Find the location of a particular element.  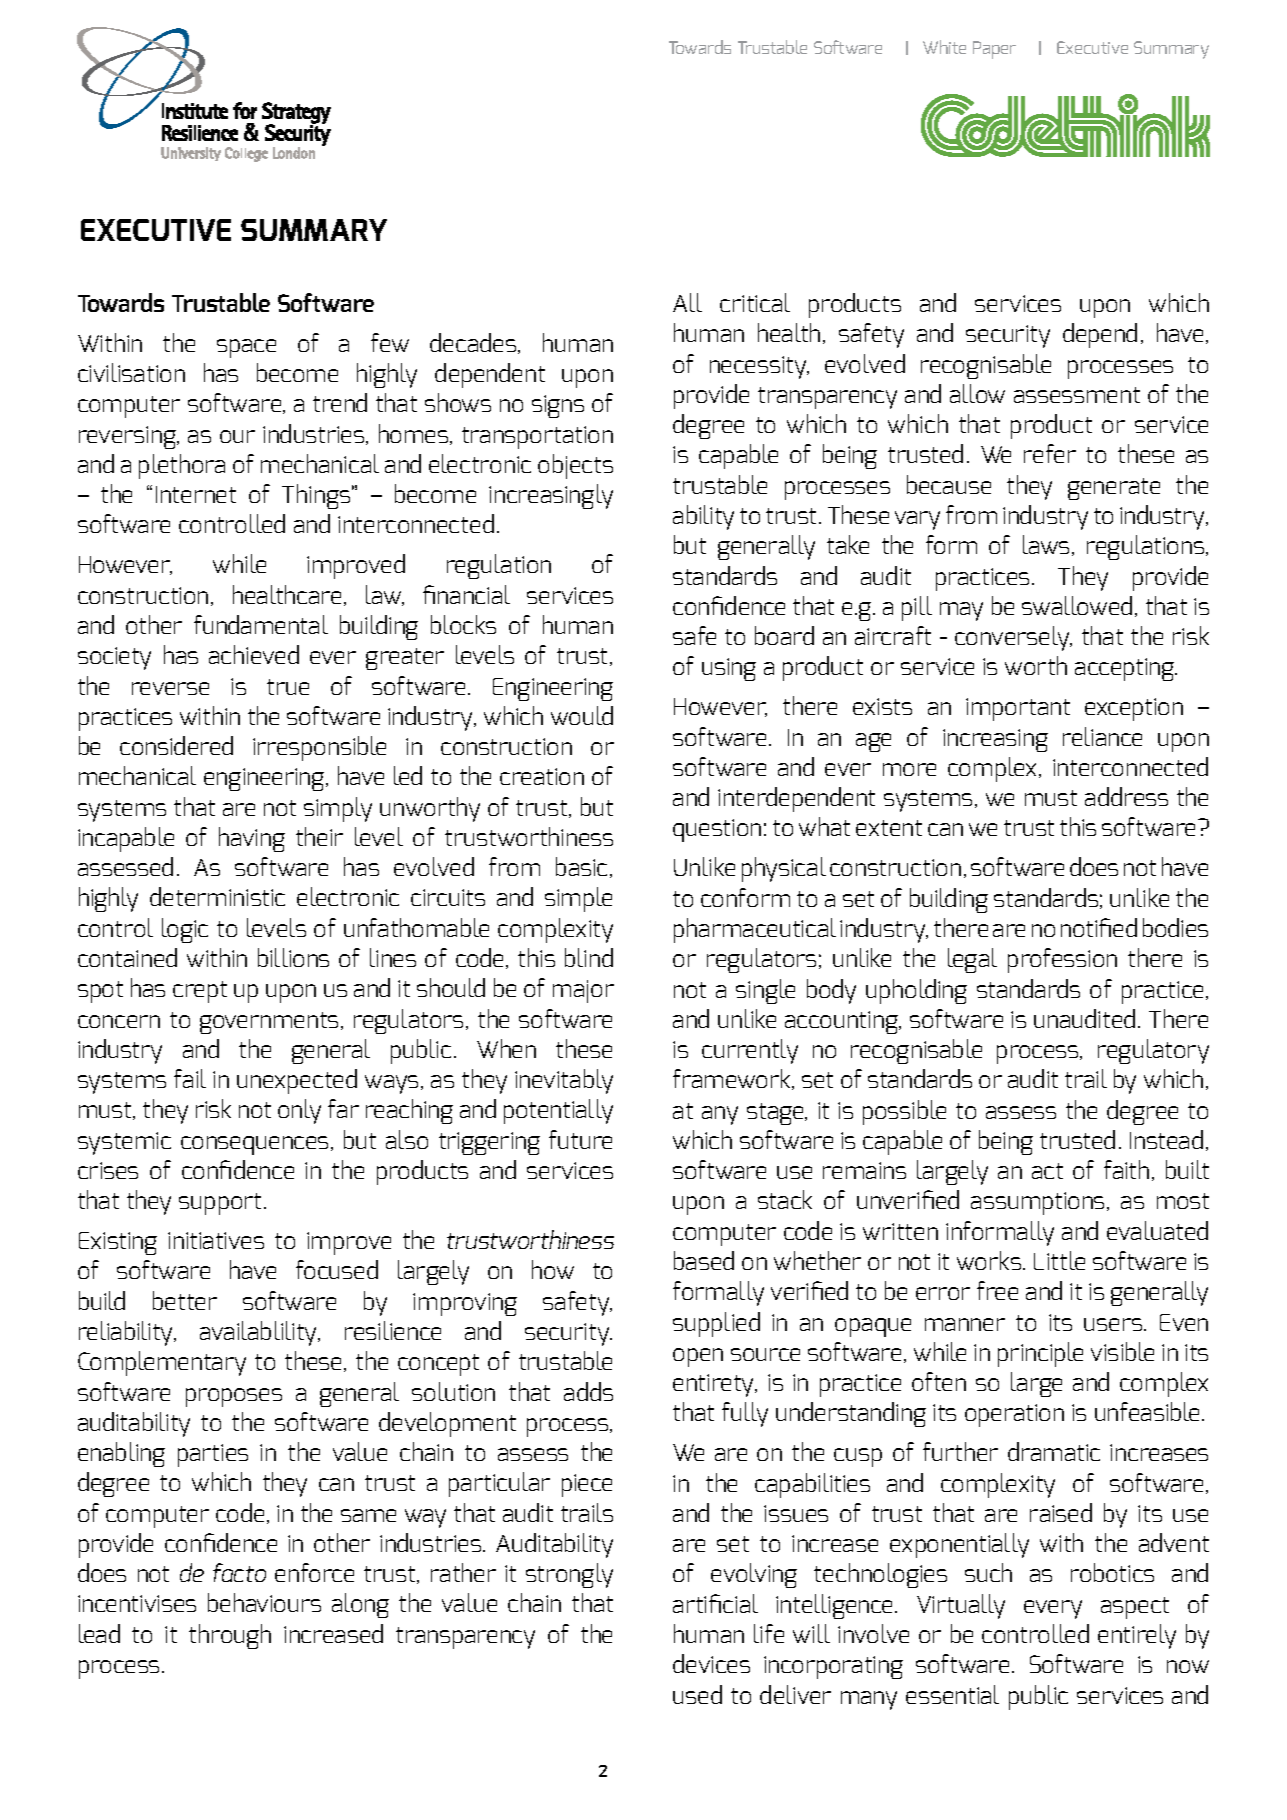

through is located at coordinates (230, 1636).
